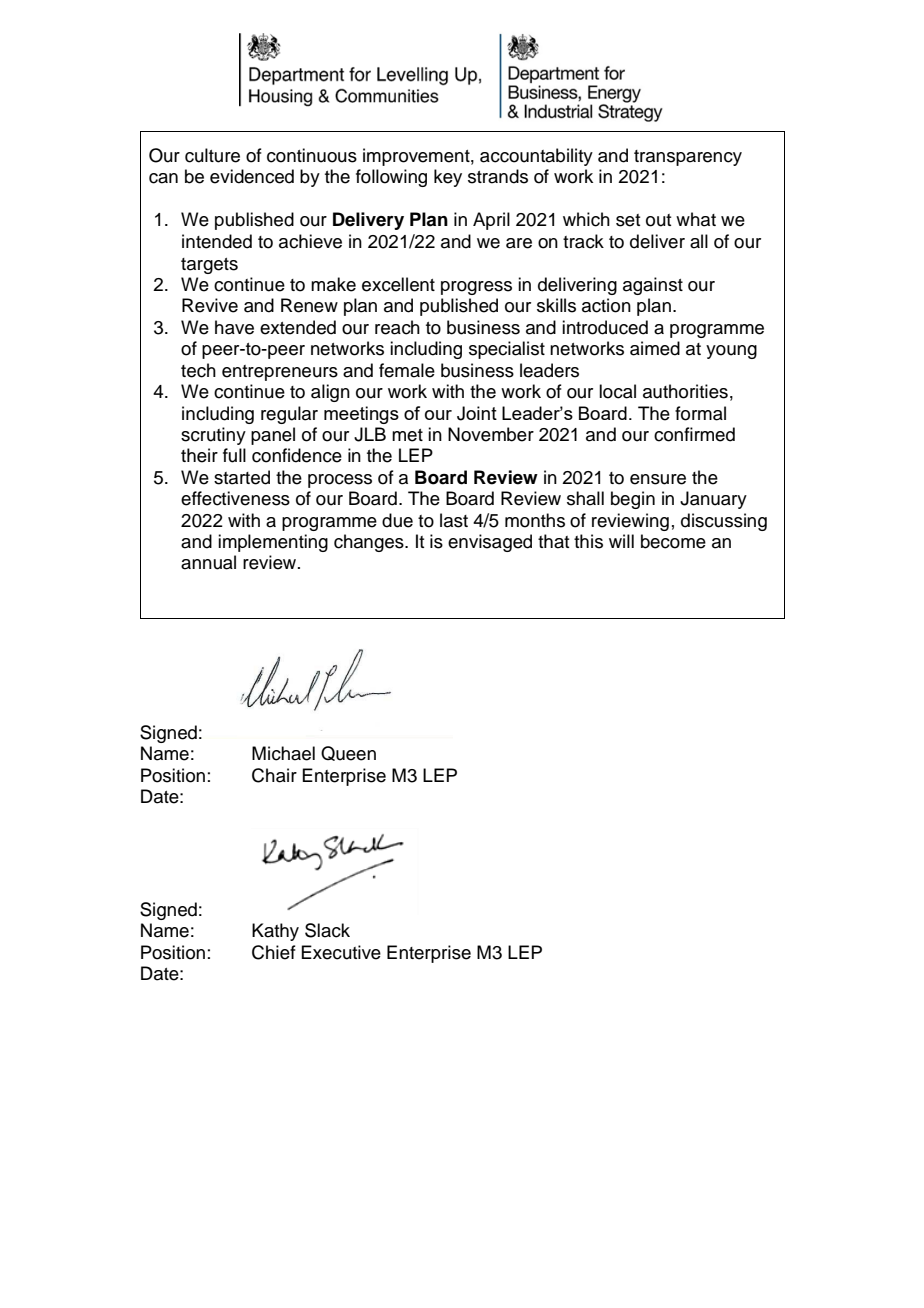 The height and width of the page is (1308, 924). I want to click on transparency, so click(688, 158).
